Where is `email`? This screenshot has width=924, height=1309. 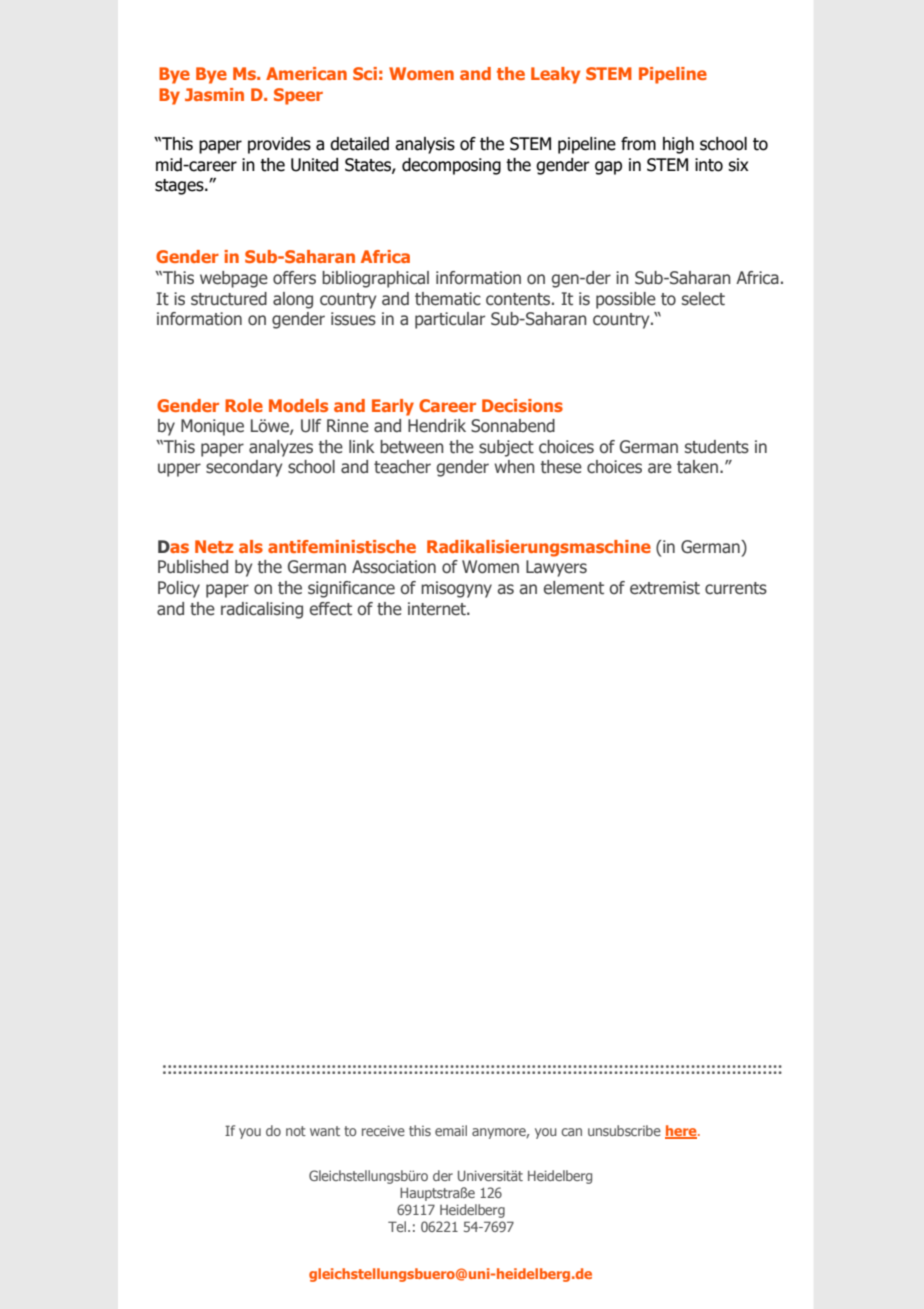
email is located at coordinates (451, 1130).
